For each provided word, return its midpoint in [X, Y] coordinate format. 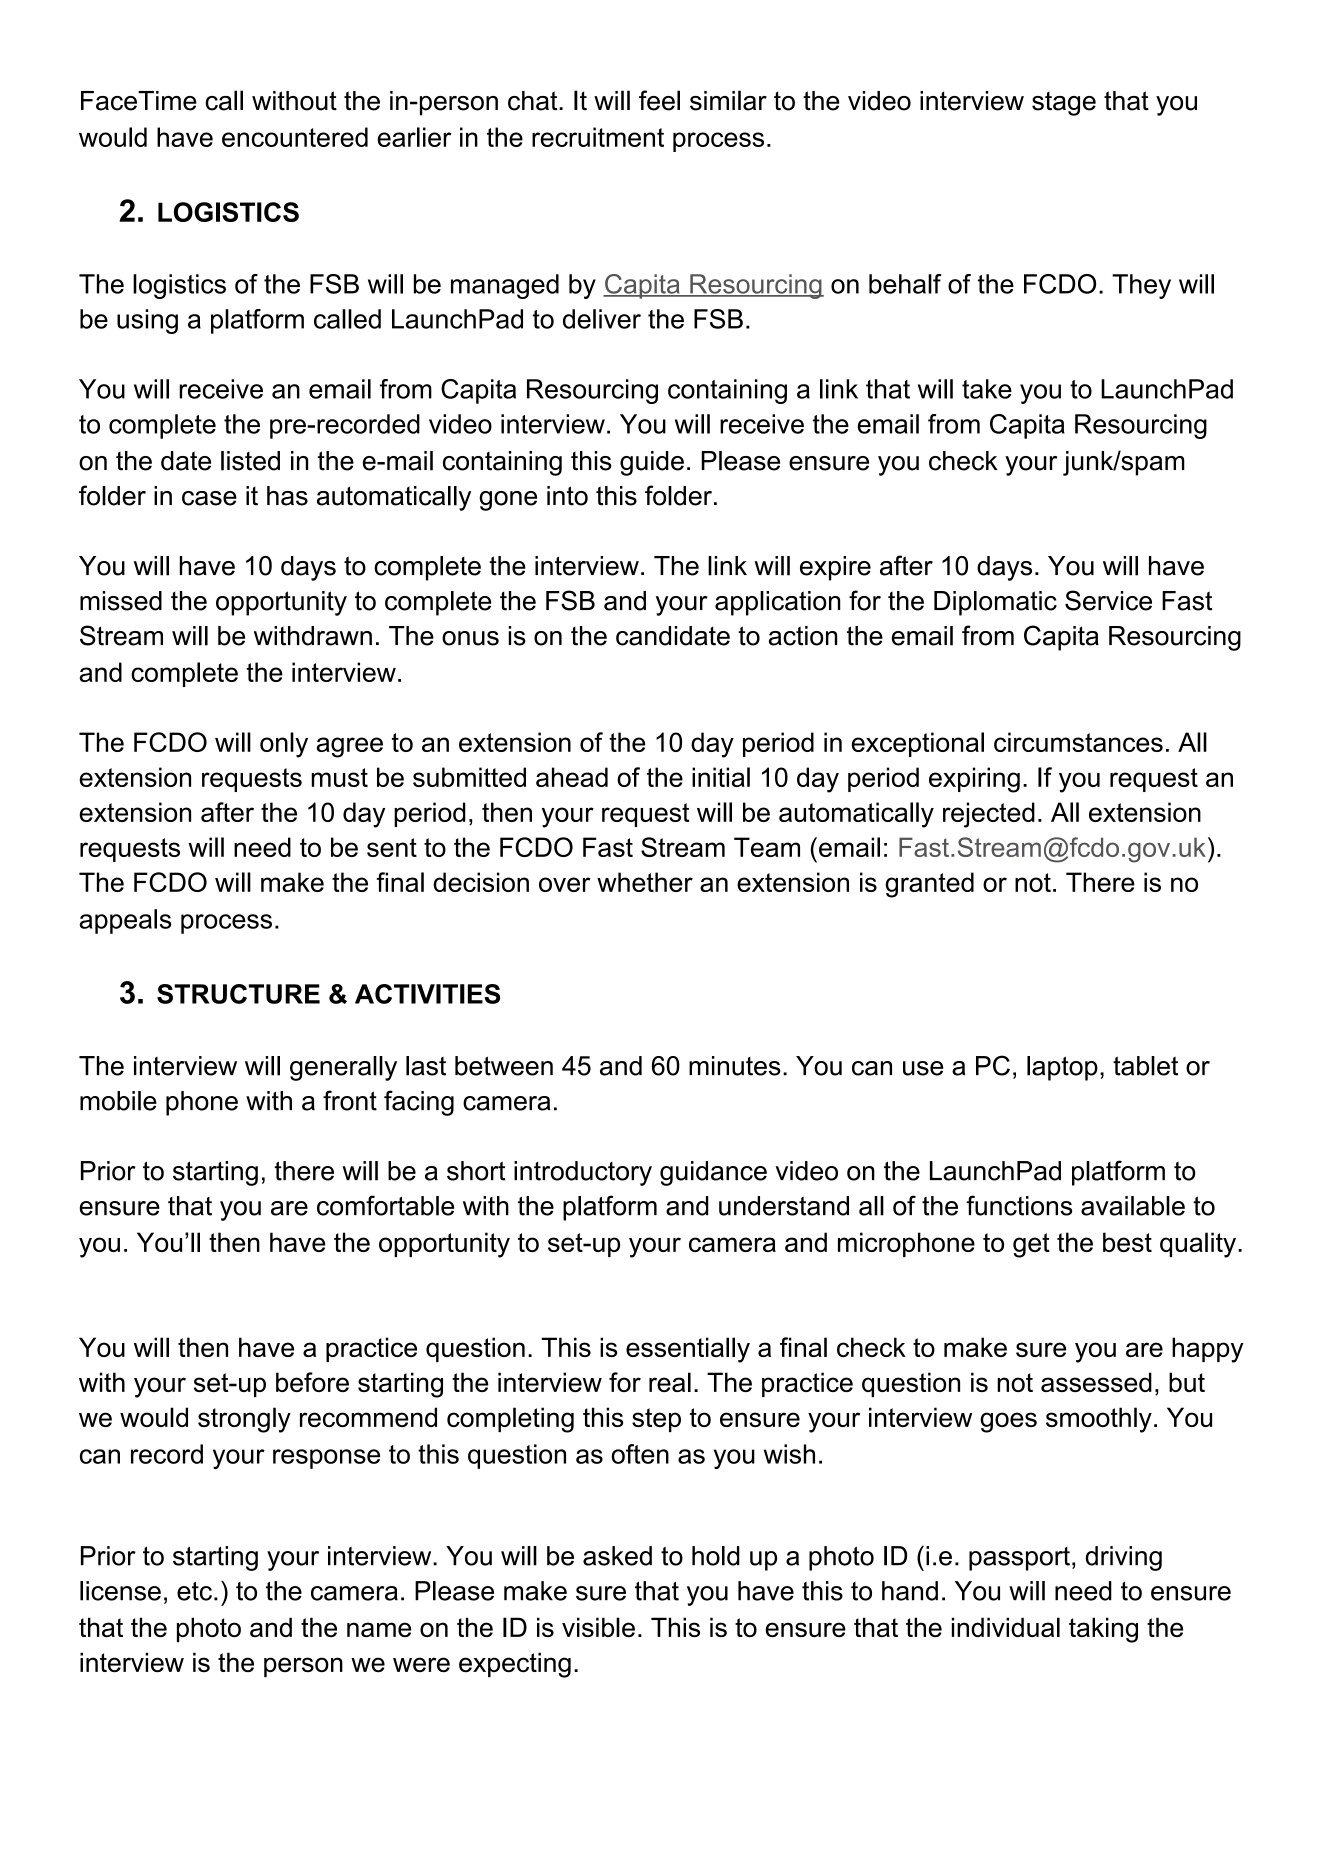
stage [1064, 104]
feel [659, 100]
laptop [1062, 1068]
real [670, 1382]
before [312, 1382]
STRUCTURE [238, 994]
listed [250, 461]
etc [194, 1591]
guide [652, 463]
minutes [735, 1066]
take [987, 389]
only [284, 745]
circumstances [1078, 742]
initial [721, 777]
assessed [1096, 1382]
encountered [295, 137]
